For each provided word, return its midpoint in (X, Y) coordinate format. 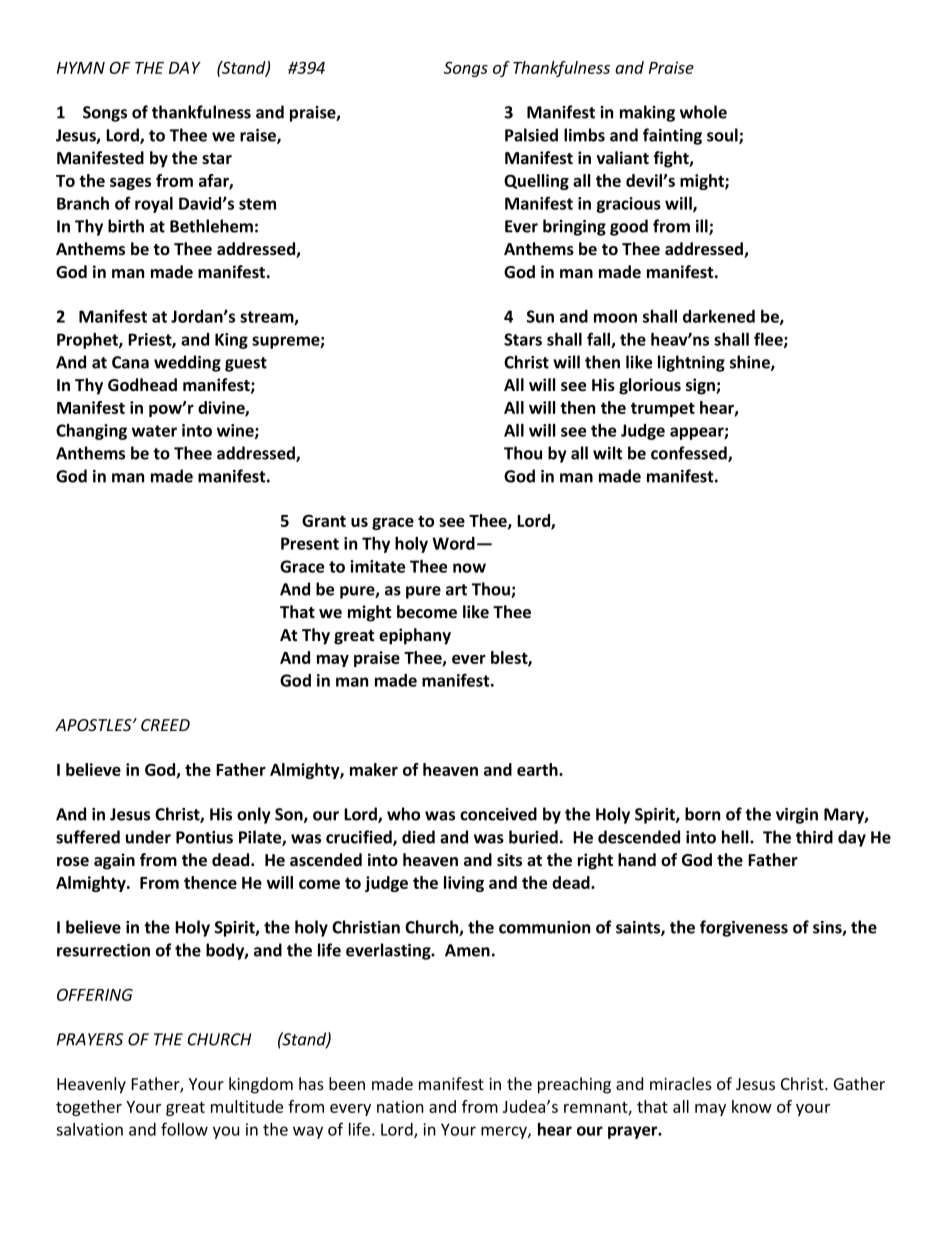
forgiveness (744, 928)
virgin (797, 816)
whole (703, 112)
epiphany (415, 636)
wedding (187, 363)
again (114, 861)
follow (184, 1129)
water (154, 431)
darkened (719, 316)
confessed (690, 454)
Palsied (531, 135)
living (464, 884)
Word (453, 543)
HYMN (81, 68)
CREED (165, 725)
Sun (540, 316)
